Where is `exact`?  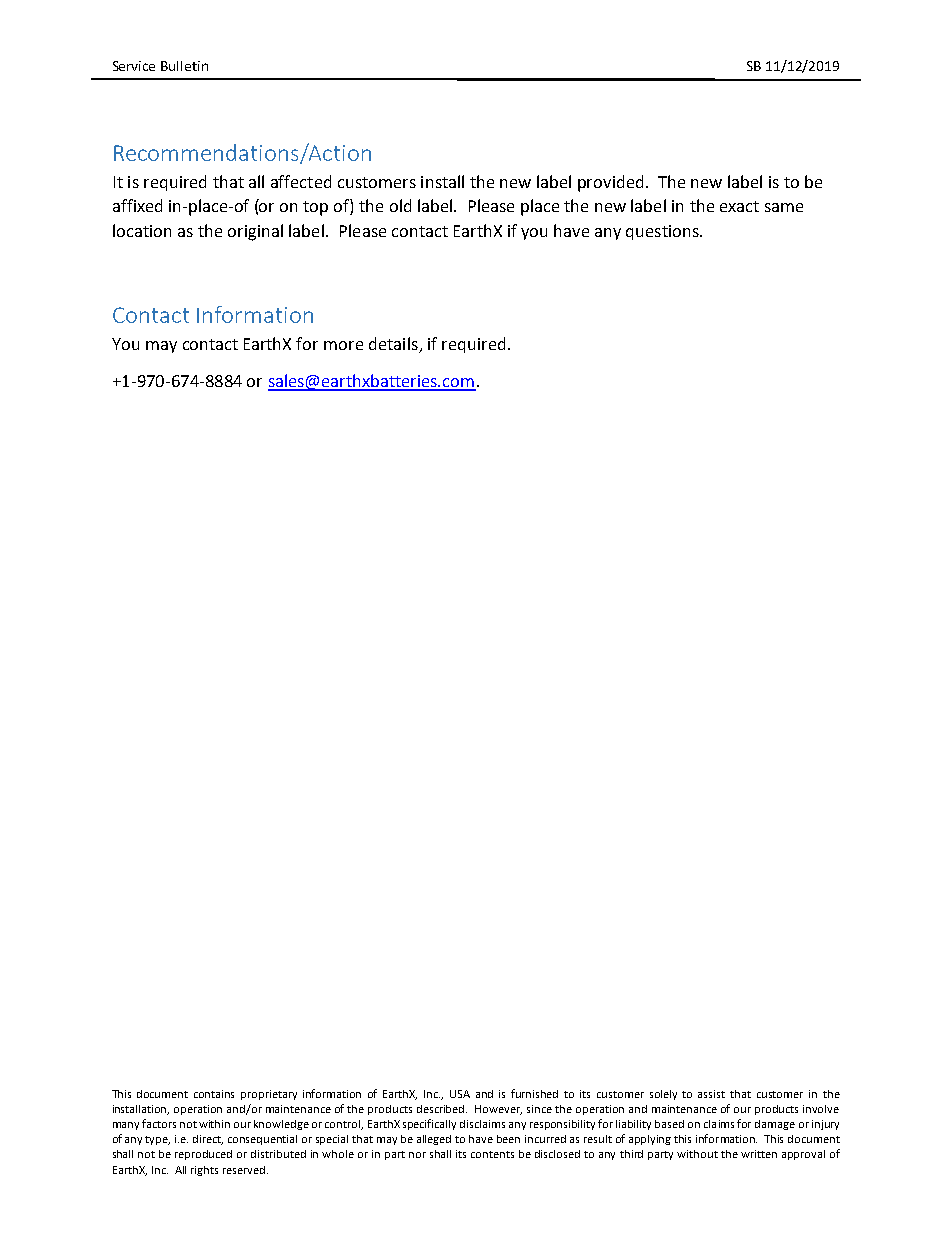 exact is located at coordinates (739, 206).
